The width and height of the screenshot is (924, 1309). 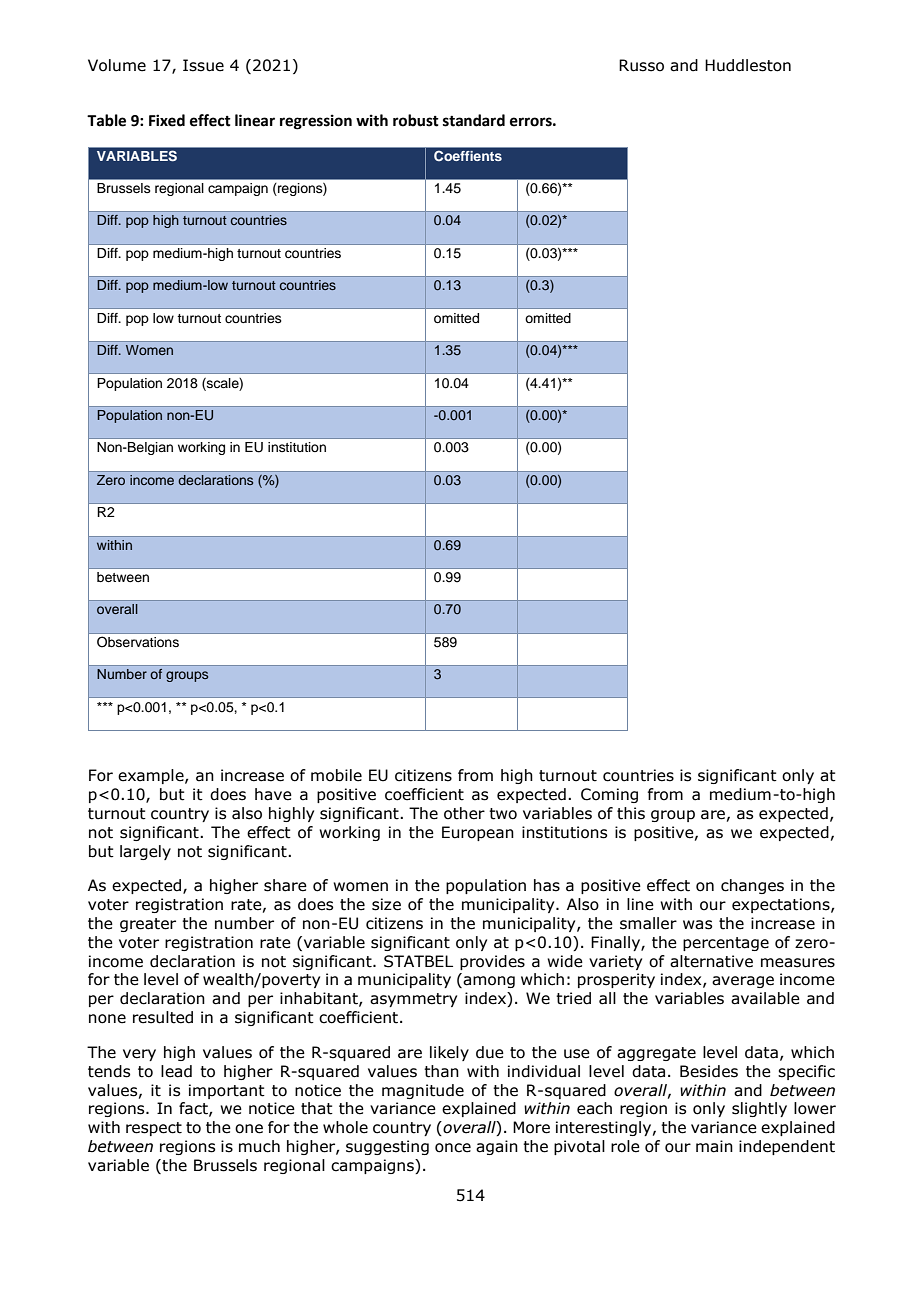 What do you see at coordinates (138, 642) in the screenshot?
I see `Observations` at bounding box center [138, 642].
